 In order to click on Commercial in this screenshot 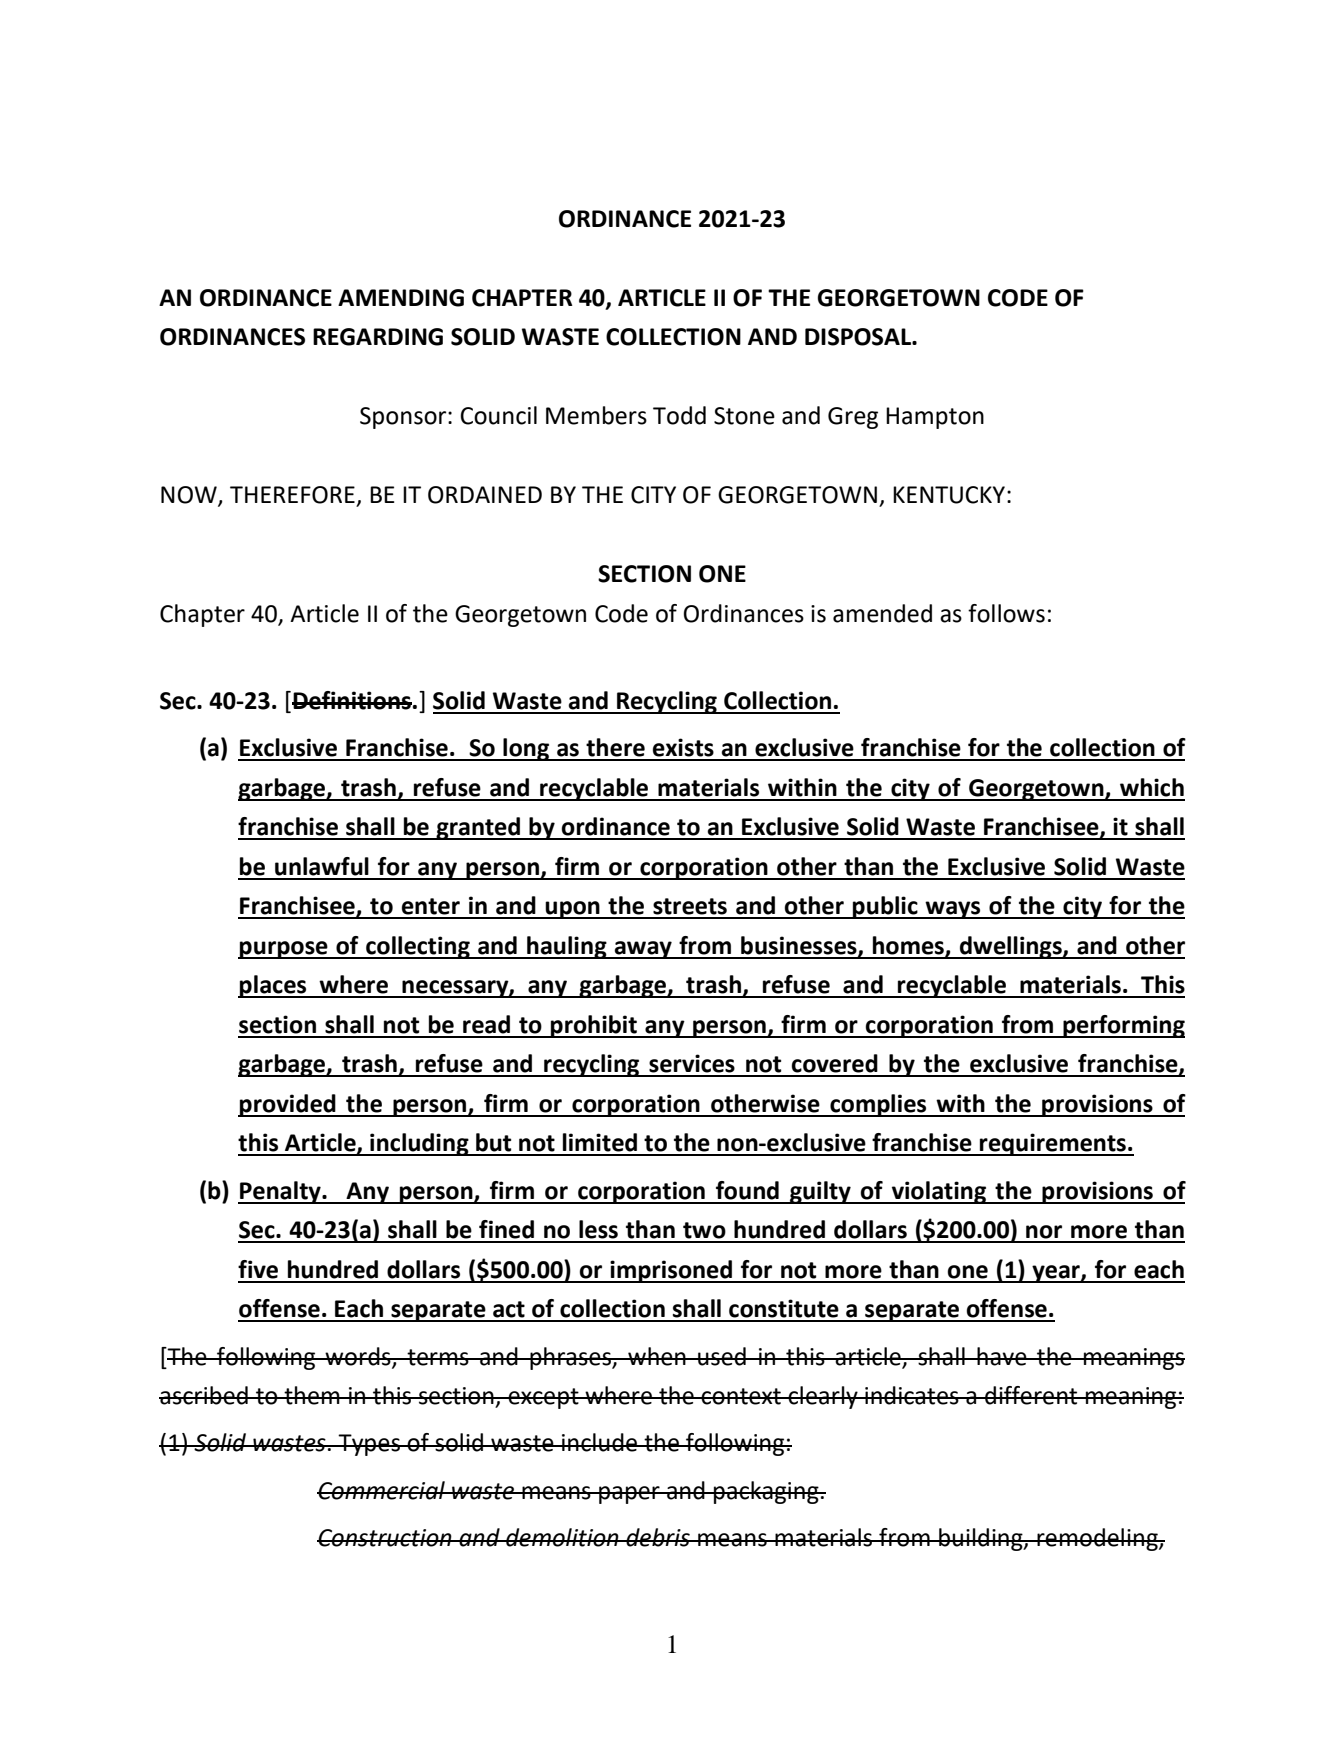, I will do `click(382, 1490)`.
